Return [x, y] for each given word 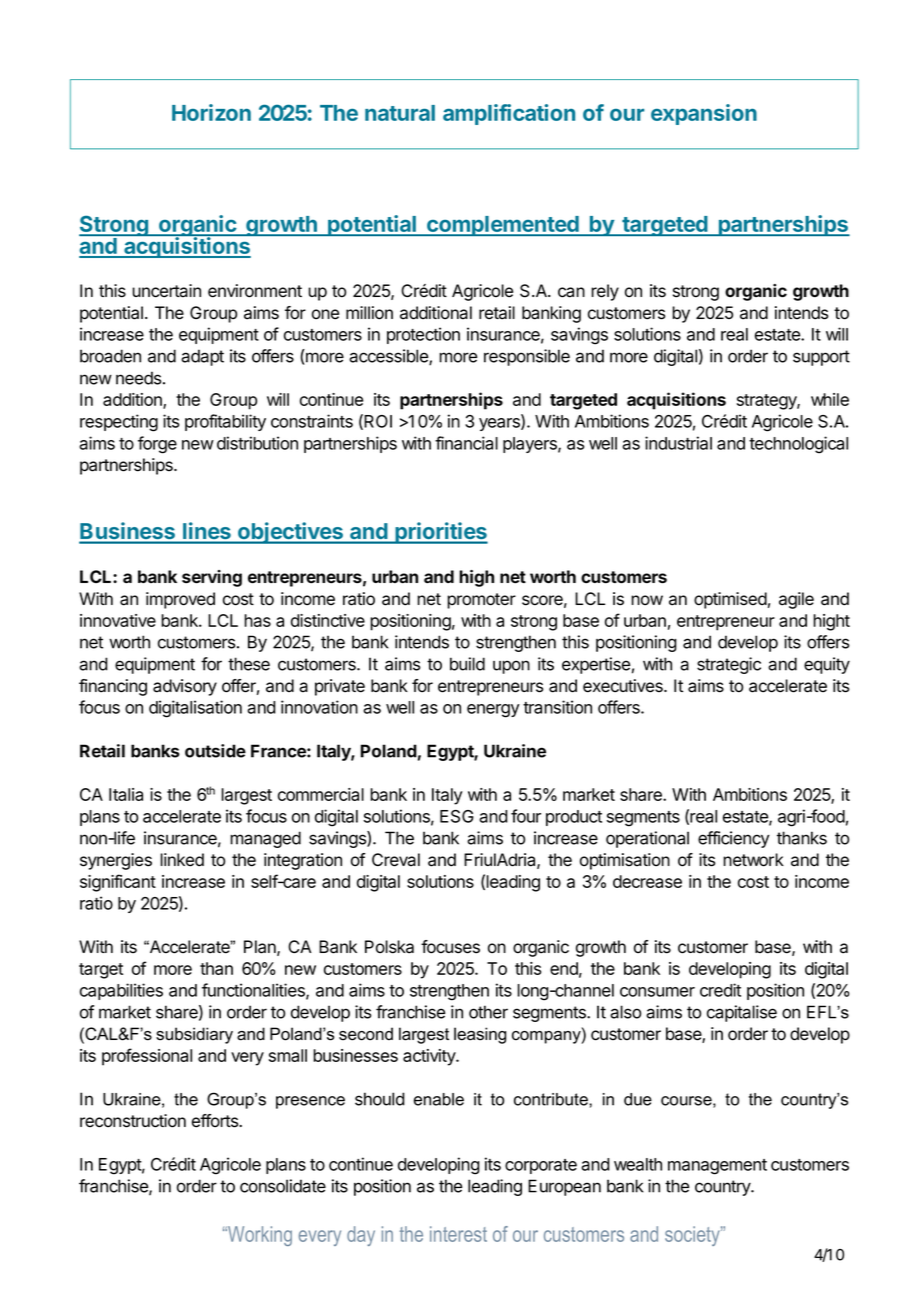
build [467, 664]
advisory [185, 687]
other [488, 1012]
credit [720, 990]
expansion [704, 114]
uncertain [166, 291]
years [500, 424]
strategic [729, 665]
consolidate [283, 1186]
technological [798, 445]
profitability [225, 422]
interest [458, 1234]
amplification [509, 114]
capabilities [121, 991]
